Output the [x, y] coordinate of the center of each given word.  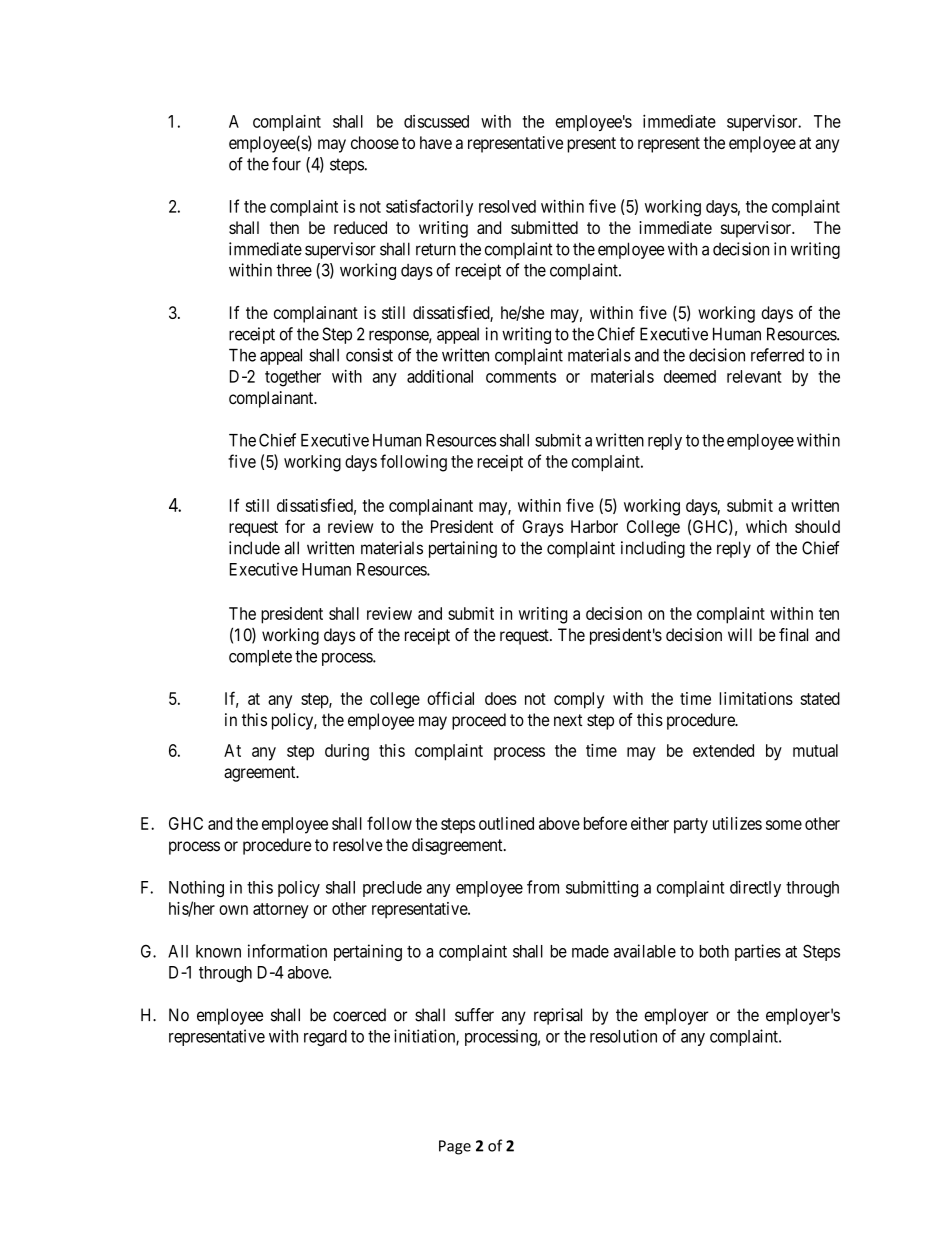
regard [325, 1038]
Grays [543, 528]
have [436, 142]
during [347, 752]
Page [455, 1147]
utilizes [737, 823]
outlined [506, 823]
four [286, 164]
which [766, 526]
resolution [623, 1036]
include [254, 548]
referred [777, 355]
